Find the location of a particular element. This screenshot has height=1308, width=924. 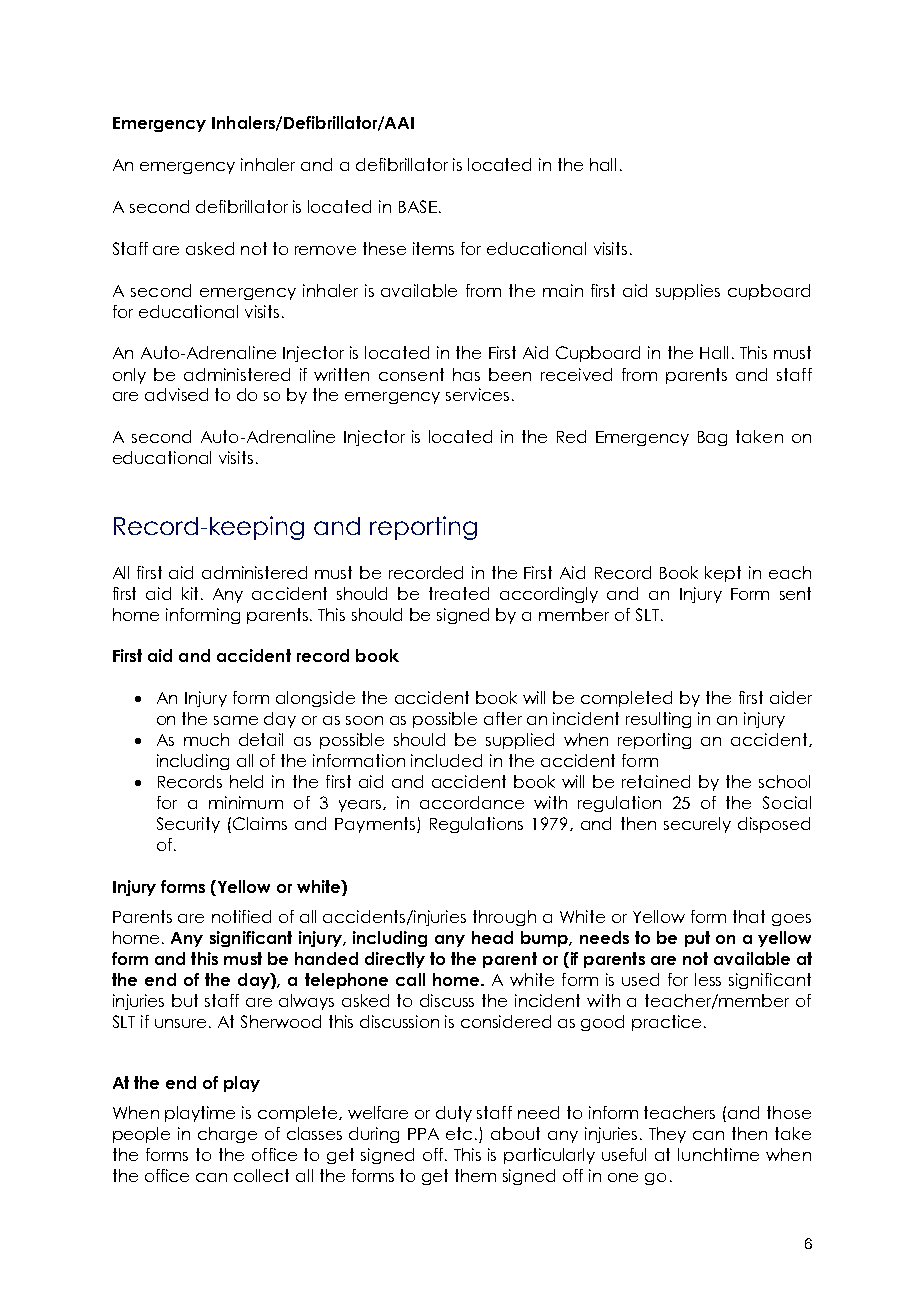

treated is located at coordinates (459, 593).
